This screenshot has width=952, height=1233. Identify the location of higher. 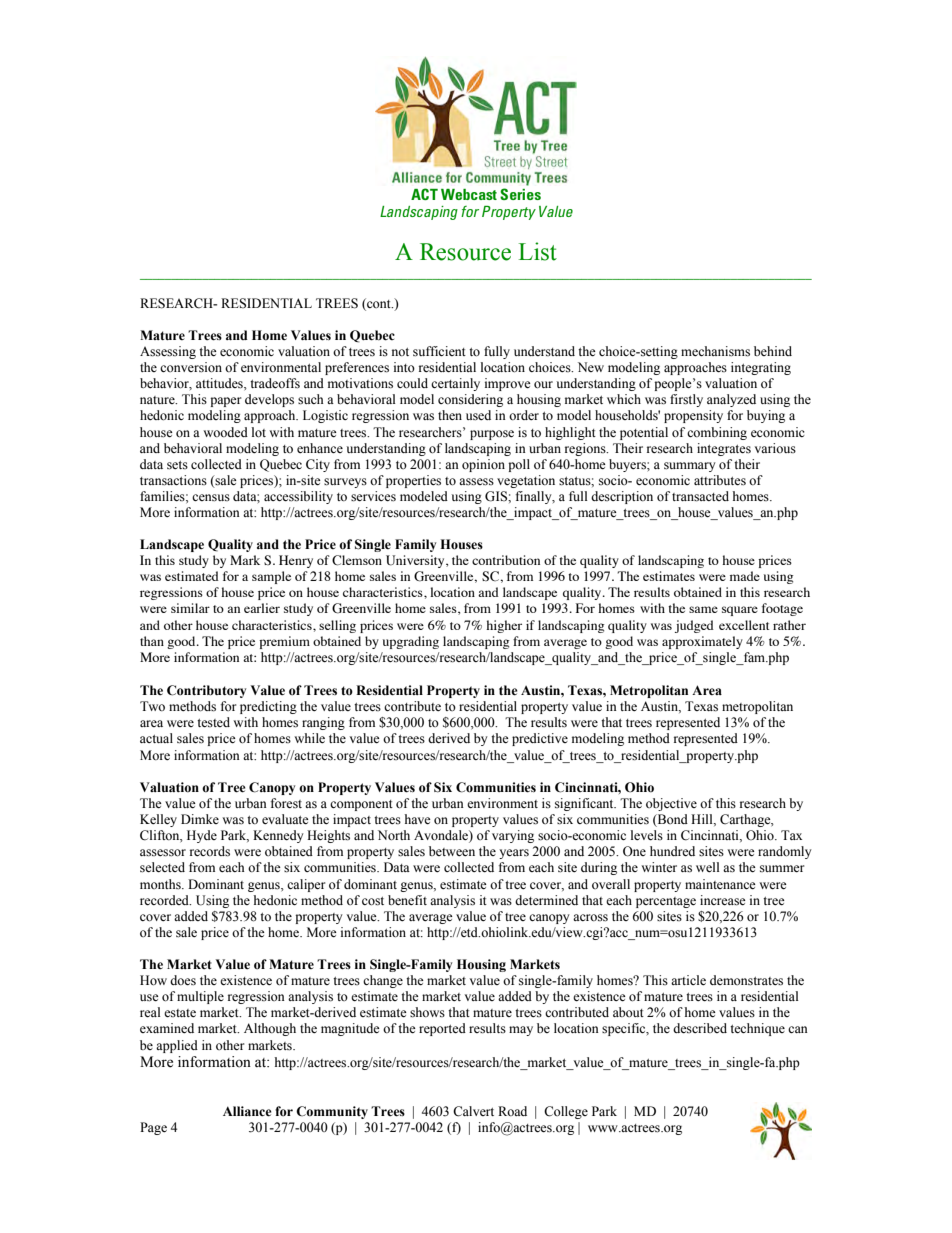
(504, 626).
